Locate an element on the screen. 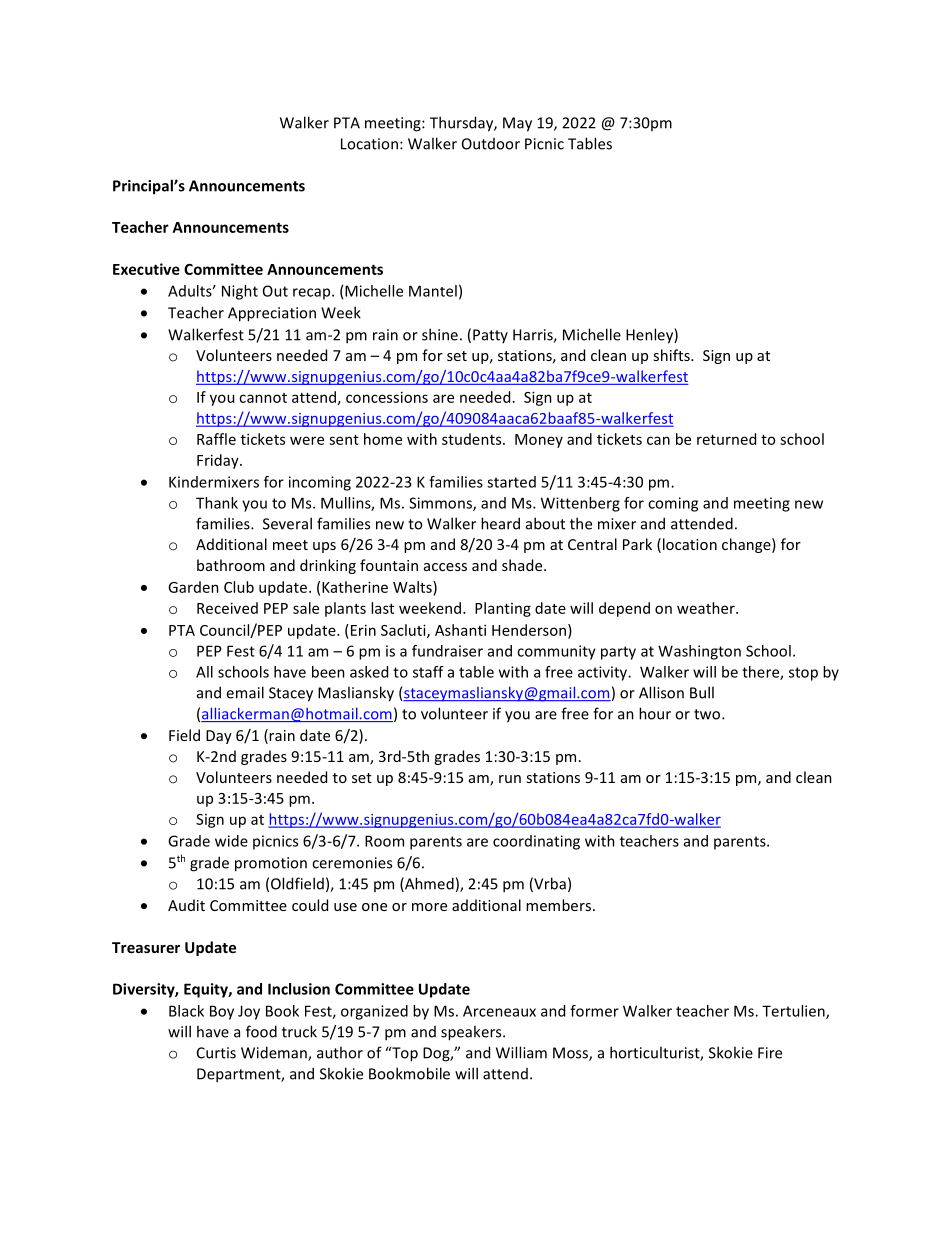 This screenshot has width=952, height=1233. May is located at coordinates (517, 124).
